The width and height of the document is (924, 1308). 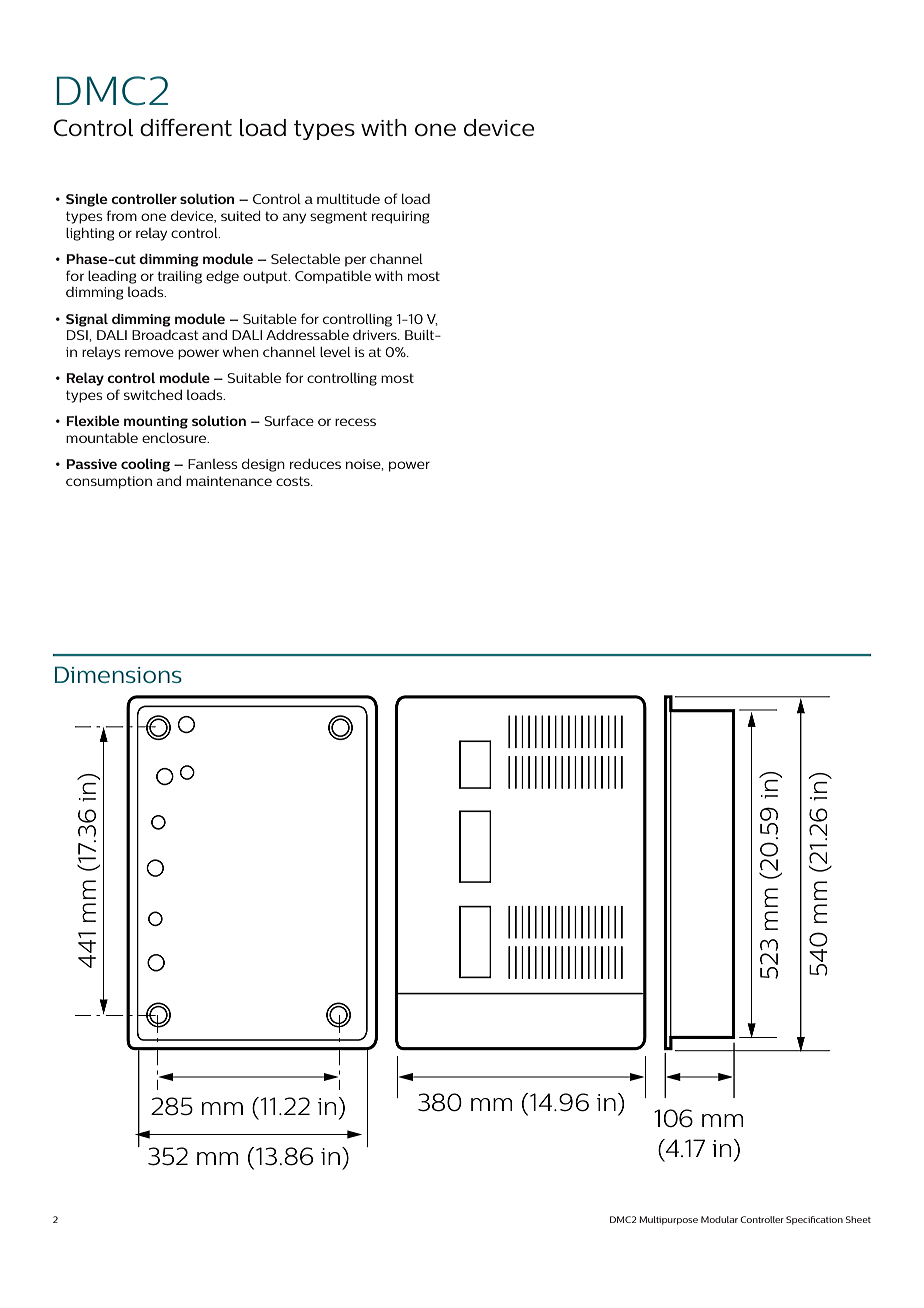 What do you see at coordinates (348, 199) in the document?
I see `multitude` at bounding box center [348, 199].
